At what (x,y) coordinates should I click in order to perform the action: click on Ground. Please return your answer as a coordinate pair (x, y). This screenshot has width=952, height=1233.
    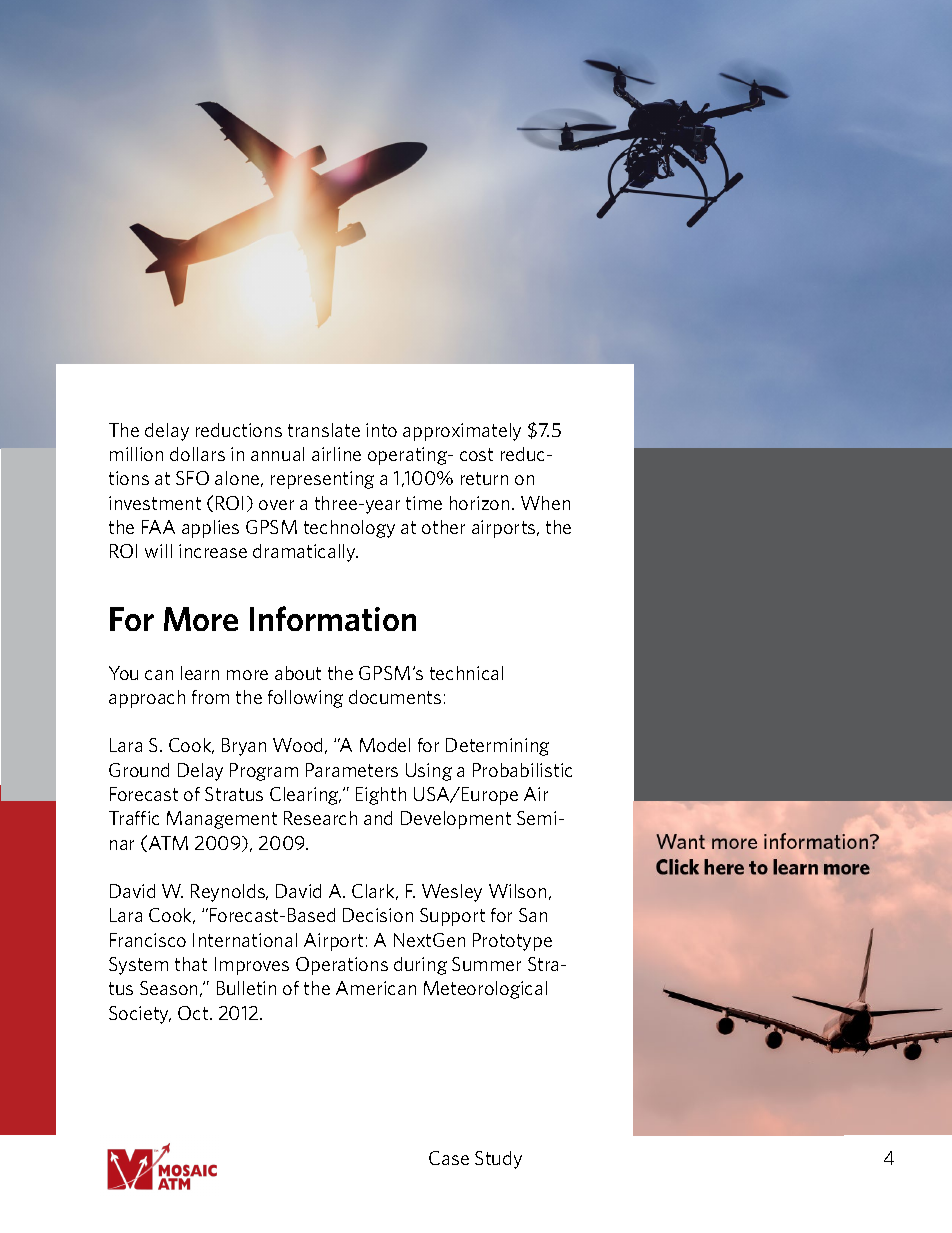
    Looking at the image, I should click on (139, 770).
